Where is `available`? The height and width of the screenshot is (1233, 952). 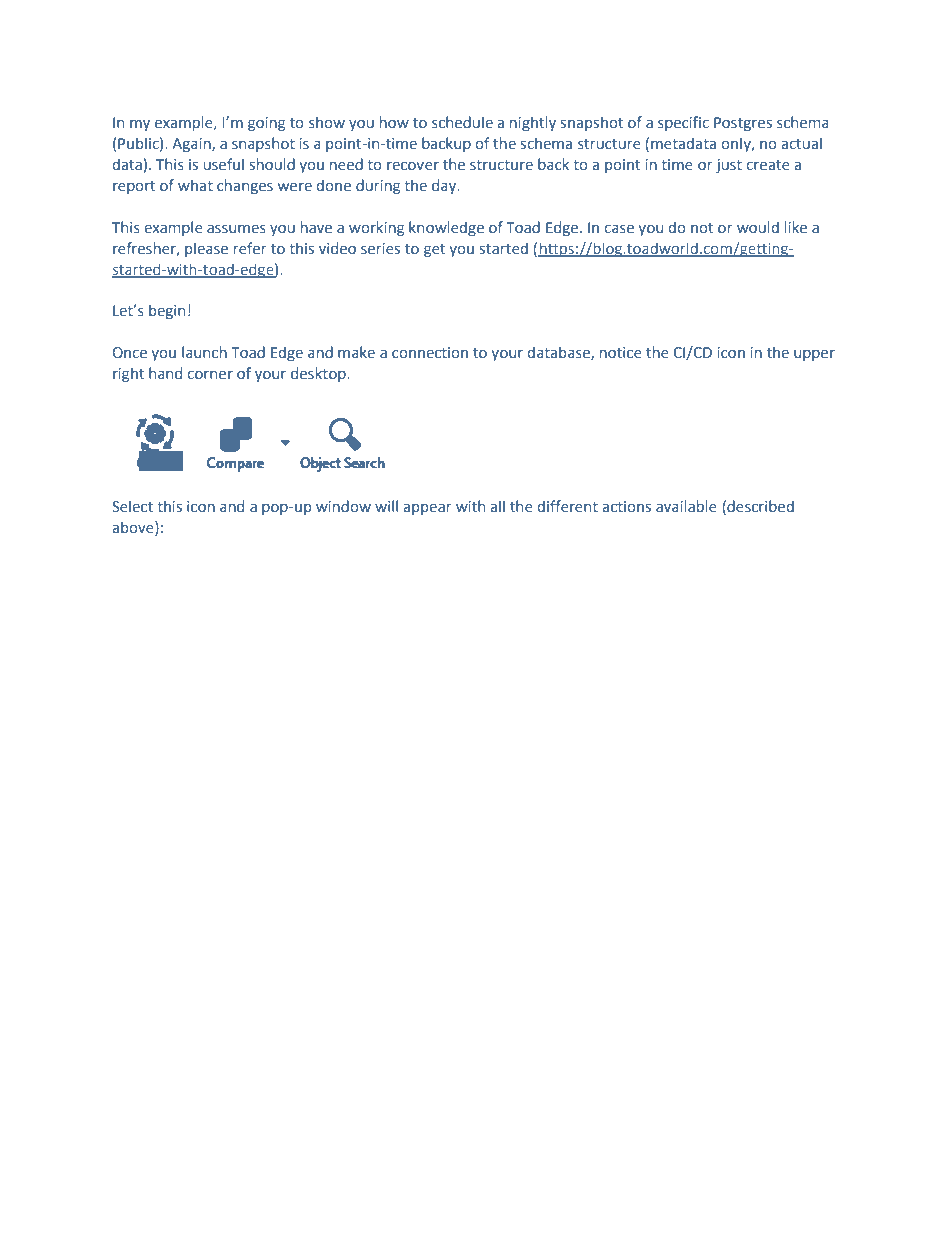 available is located at coordinates (686, 506).
